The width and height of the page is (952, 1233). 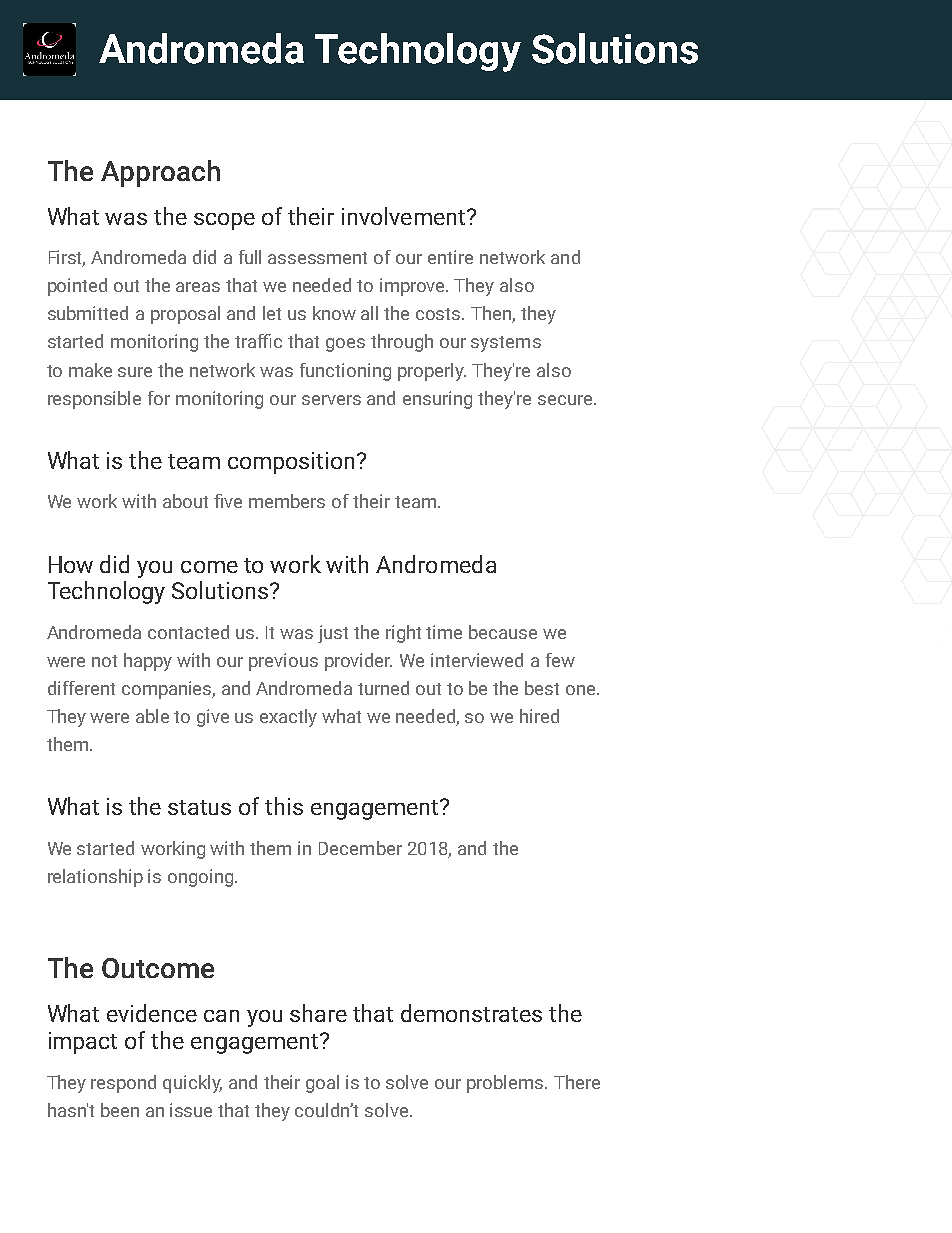 What do you see at coordinates (95, 878) in the page?
I see `relationship` at bounding box center [95, 878].
